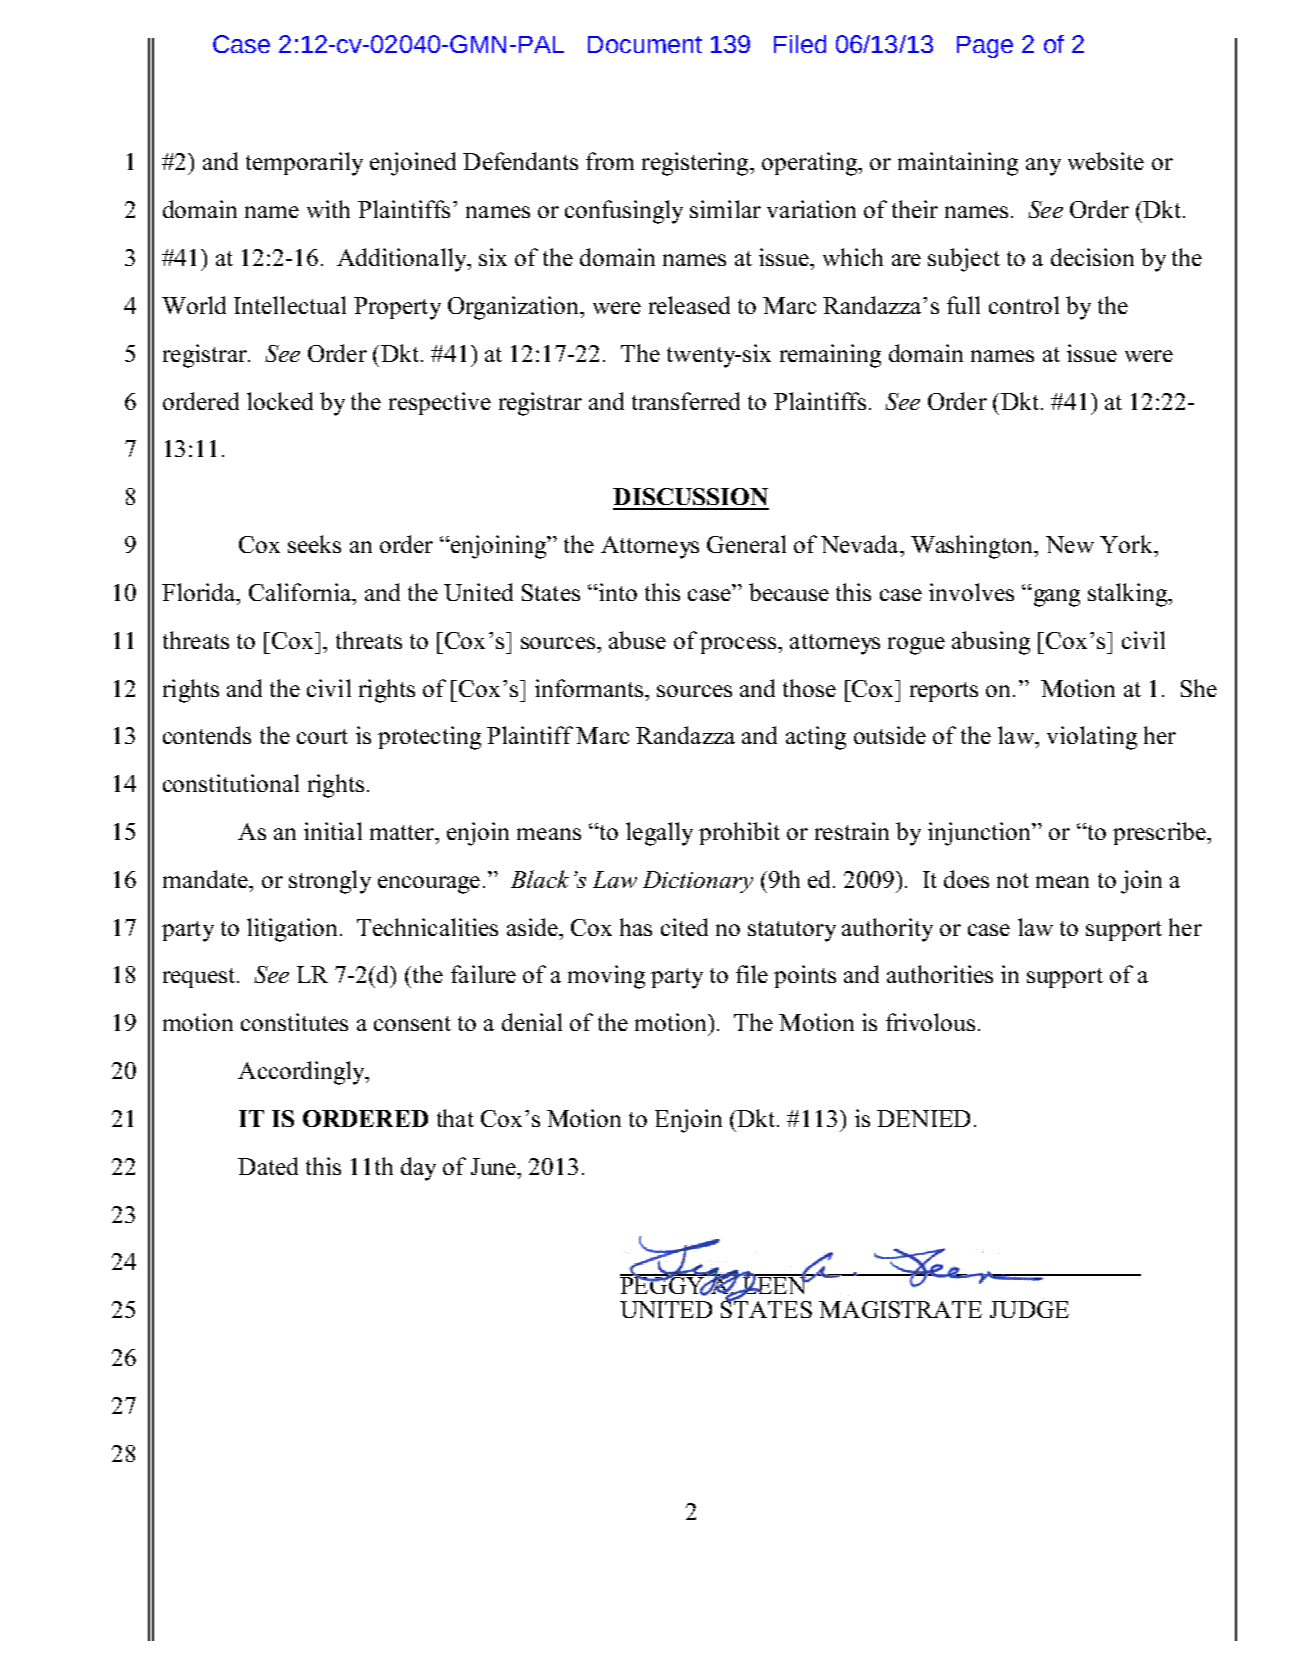 The image size is (1297, 1679). Describe the element at coordinates (322, 736) in the image. I see `court` at that location.
